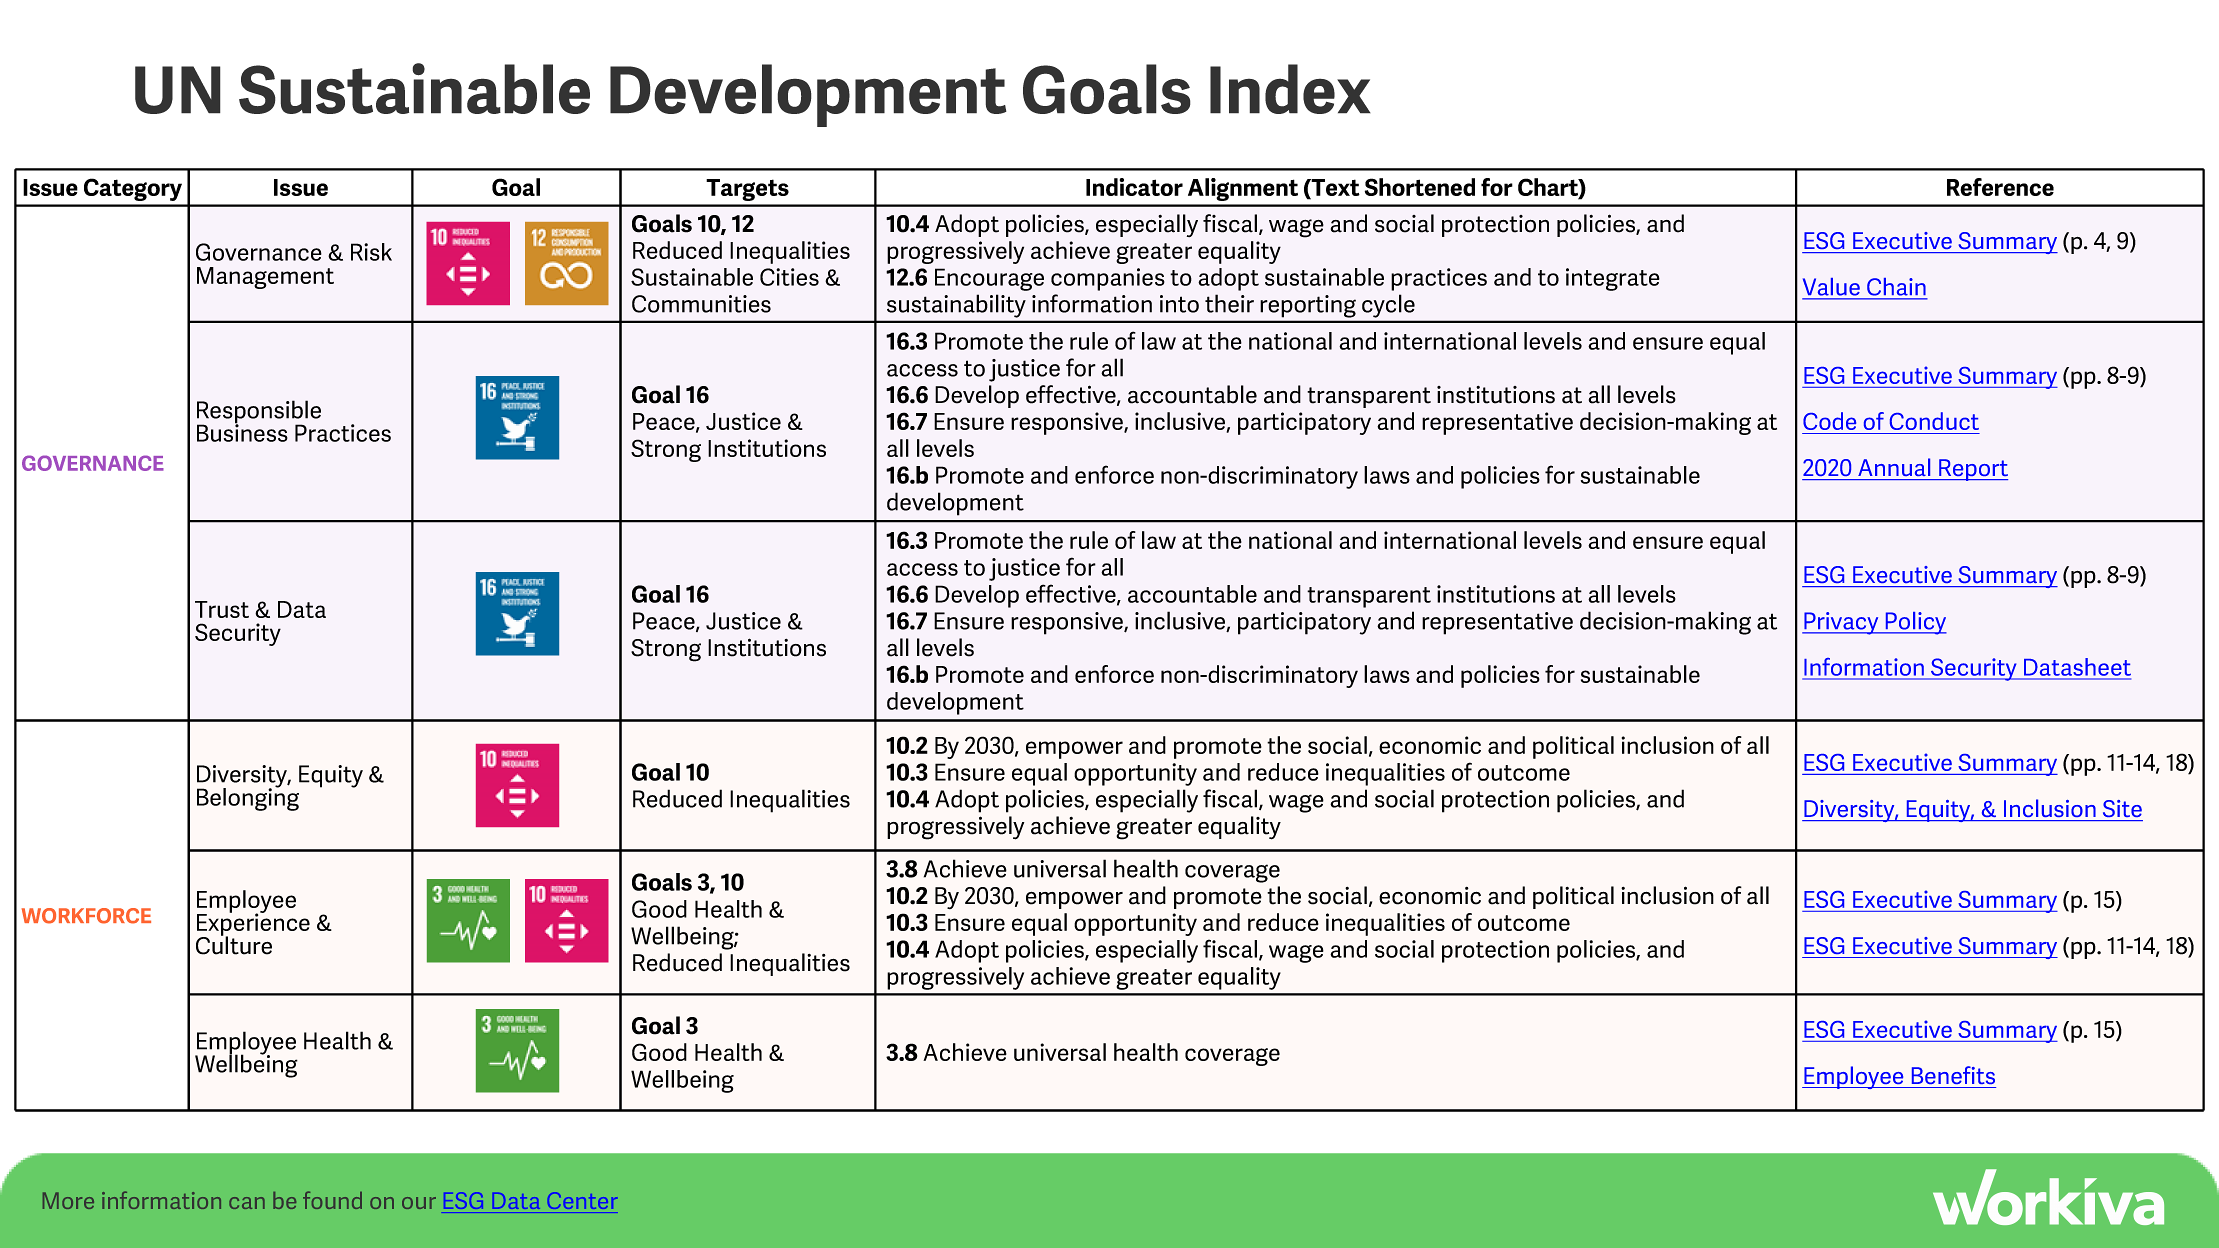  Describe the element at coordinates (2000, 187) in the page. I see `Reference` at that location.
